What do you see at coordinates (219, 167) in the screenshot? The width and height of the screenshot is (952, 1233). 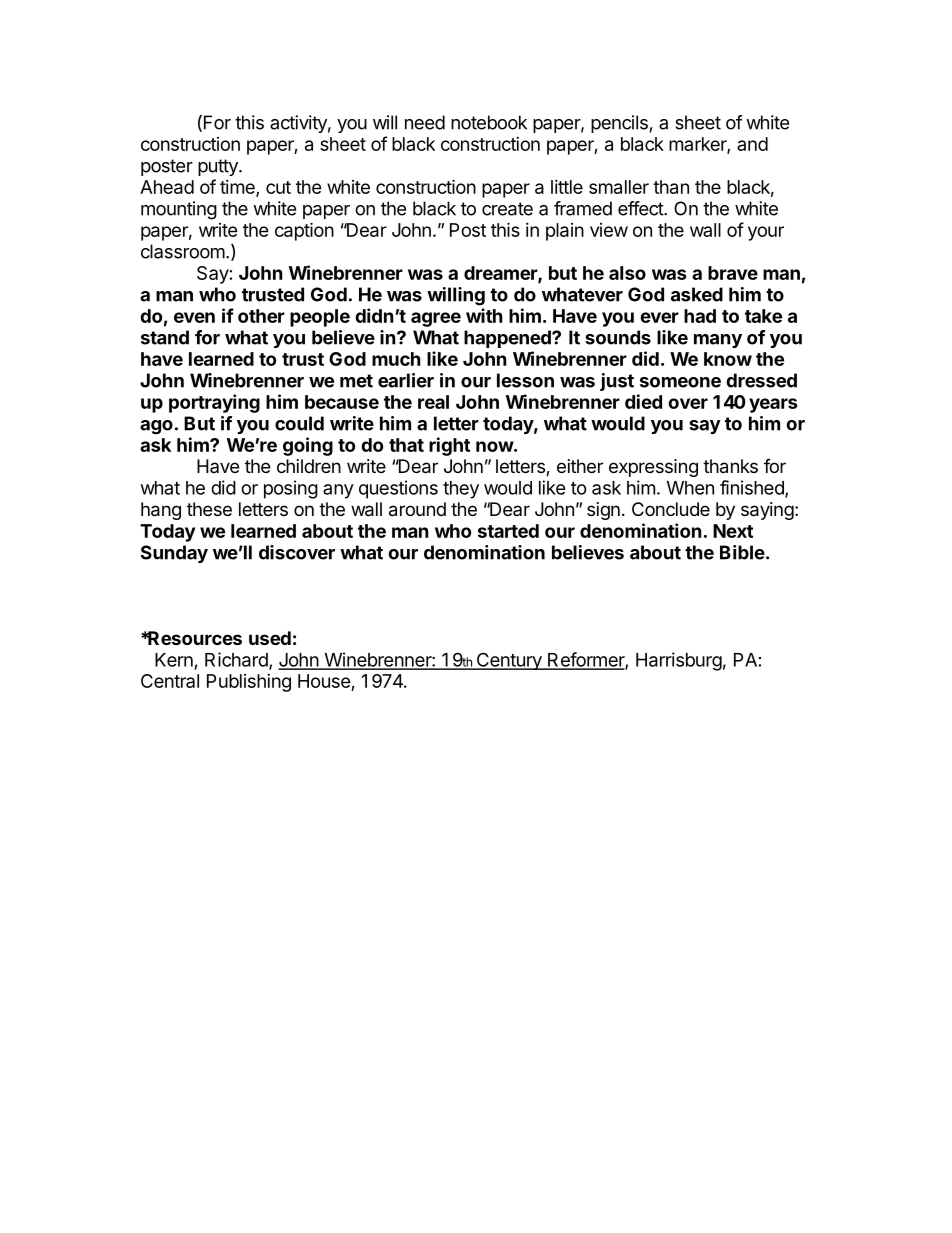 I see `putty` at bounding box center [219, 167].
